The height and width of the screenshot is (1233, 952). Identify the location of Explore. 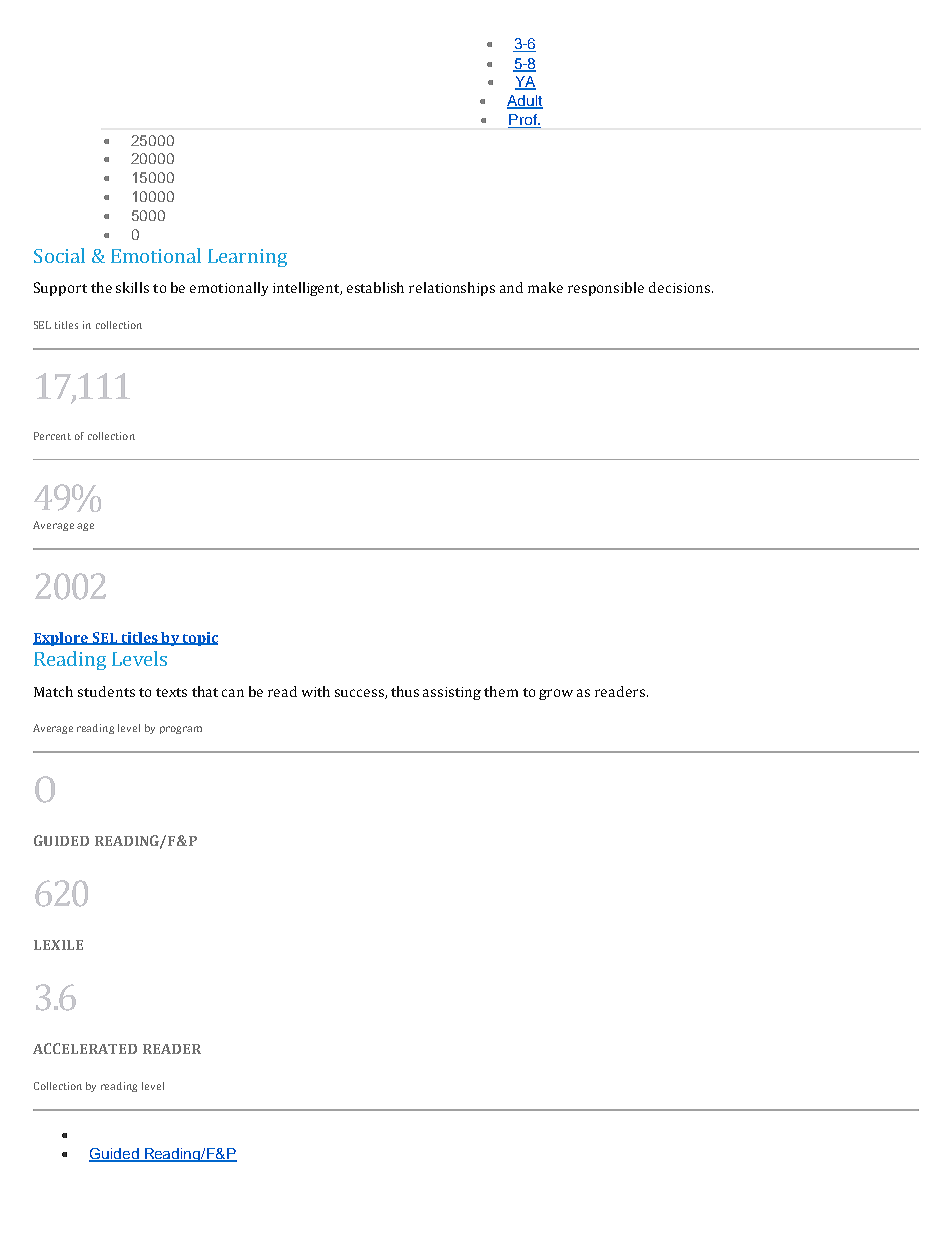
(62, 639).
